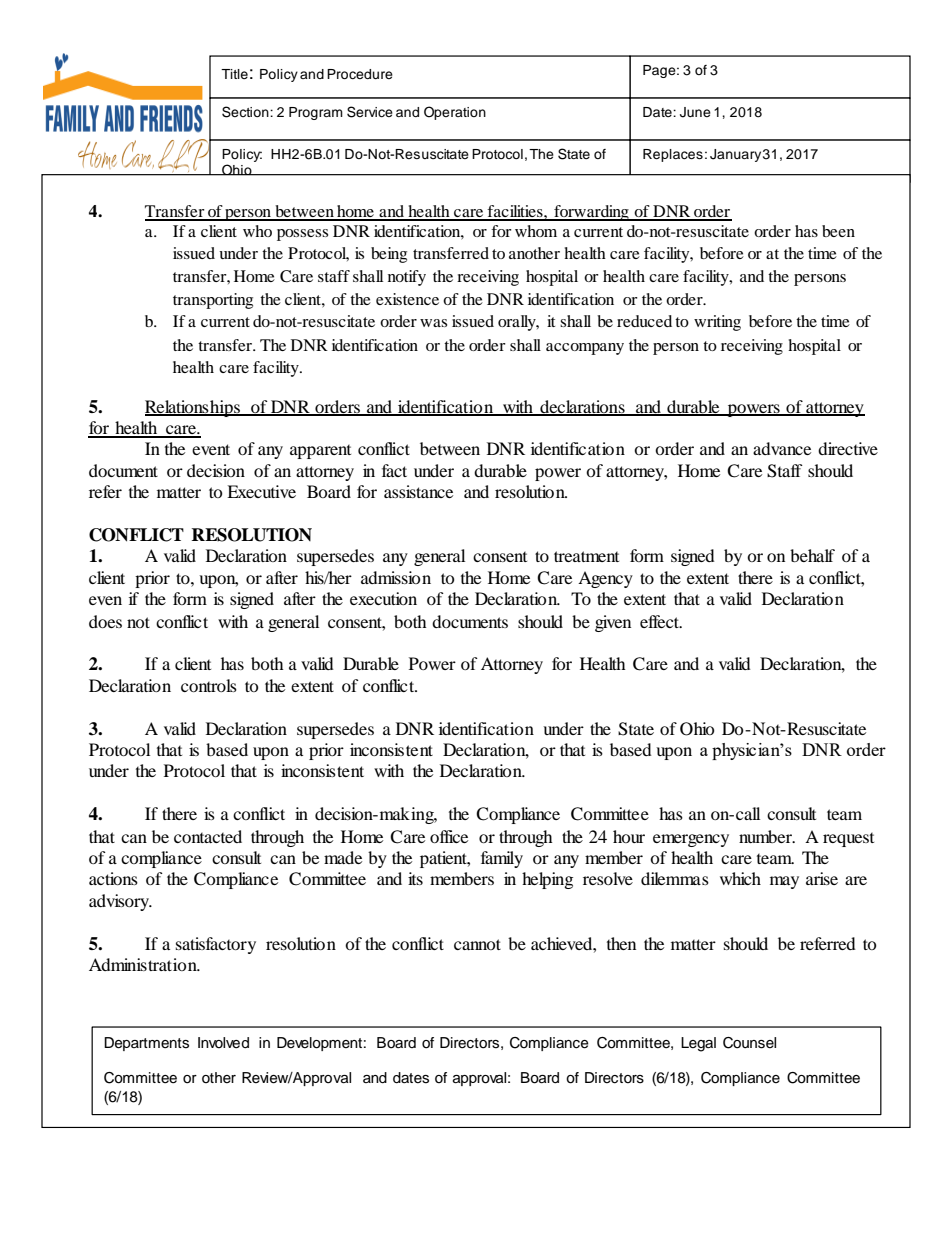  What do you see at coordinates (695, 112) in the screenshot?
I see `June` at bounding box center [695, 112].
